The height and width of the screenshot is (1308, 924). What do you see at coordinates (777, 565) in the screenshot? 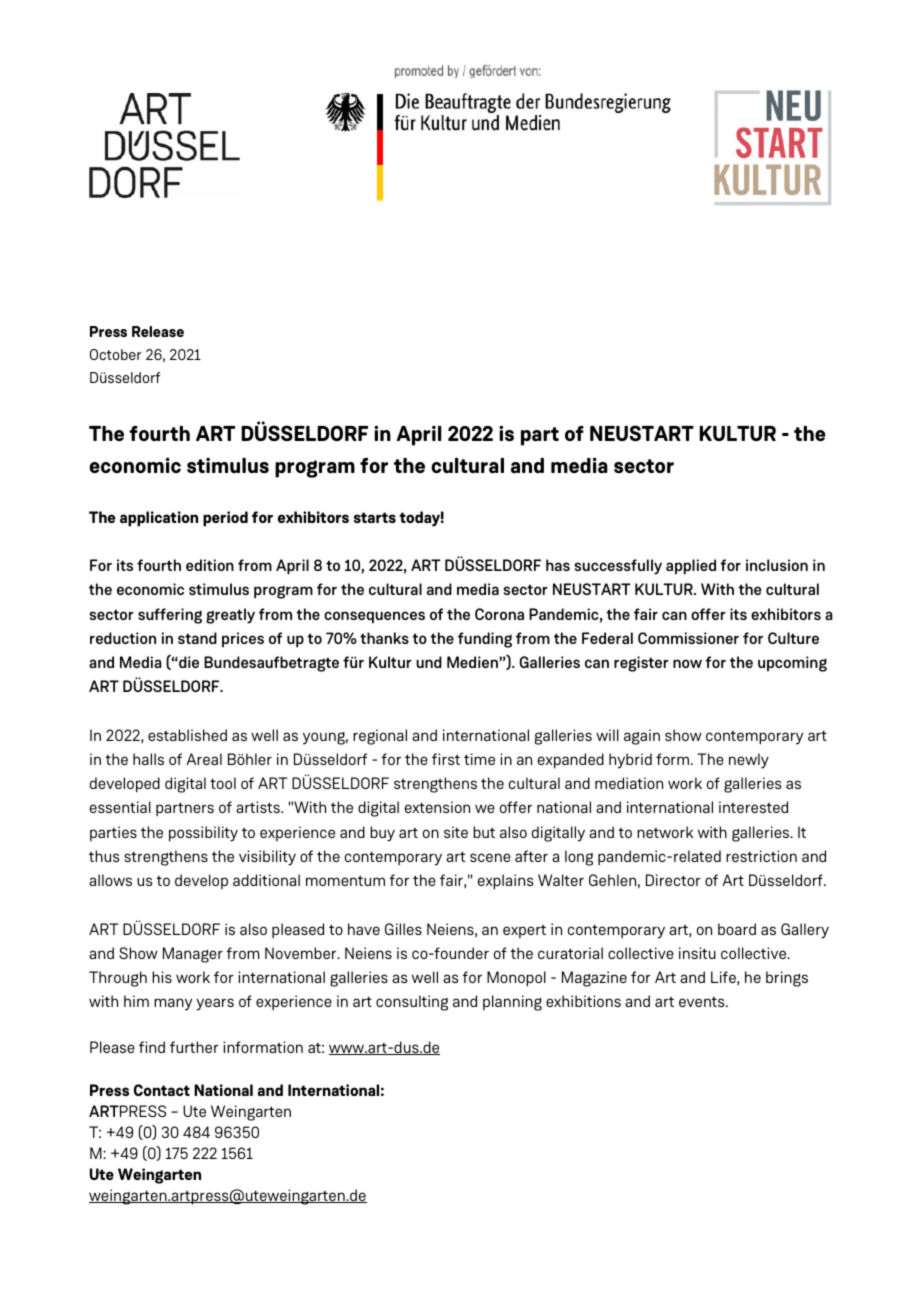
I see `inclusion` at bounding box center [777, 565].
